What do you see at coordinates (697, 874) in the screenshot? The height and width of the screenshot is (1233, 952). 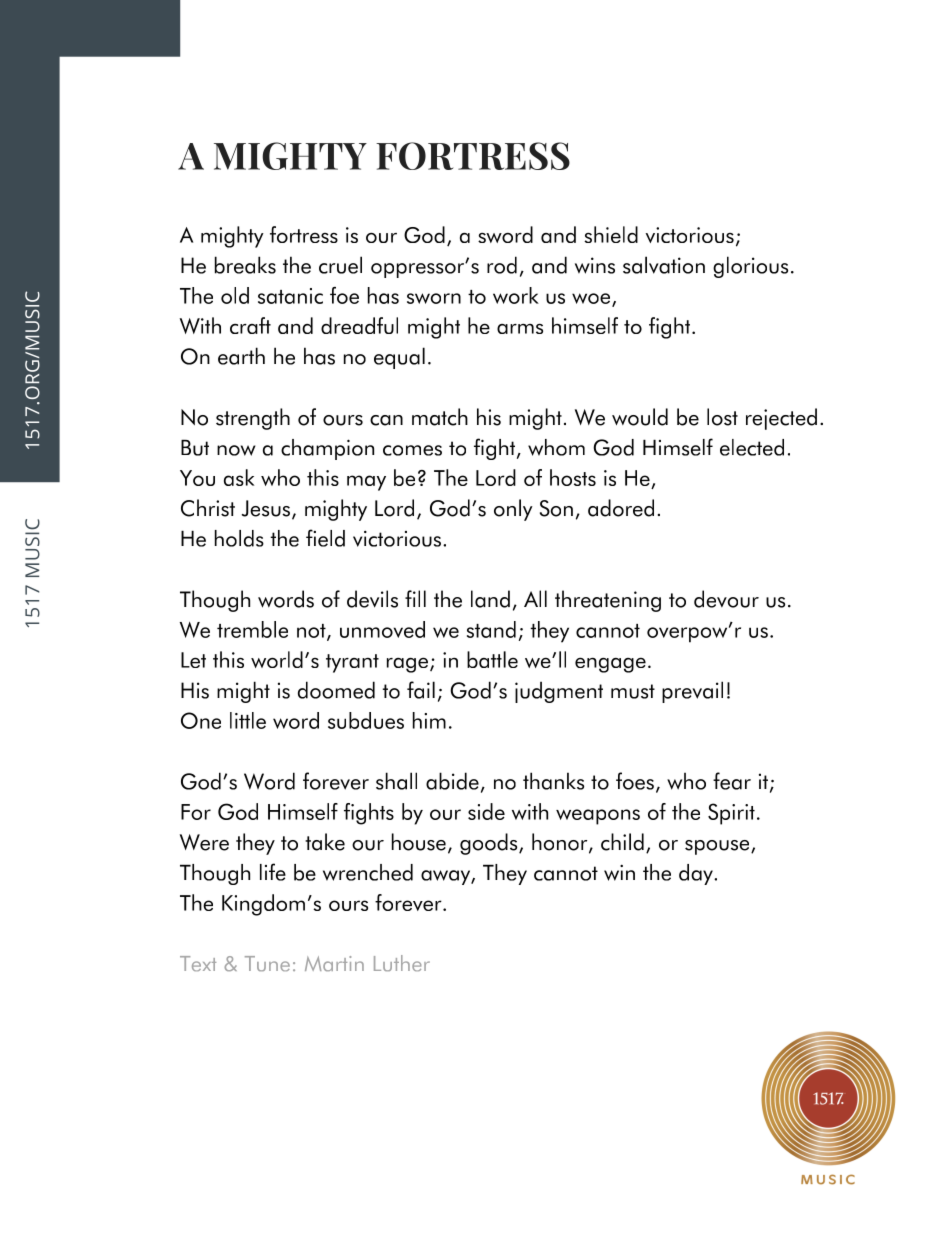 I see `day` at bounding box center [697, 874].
